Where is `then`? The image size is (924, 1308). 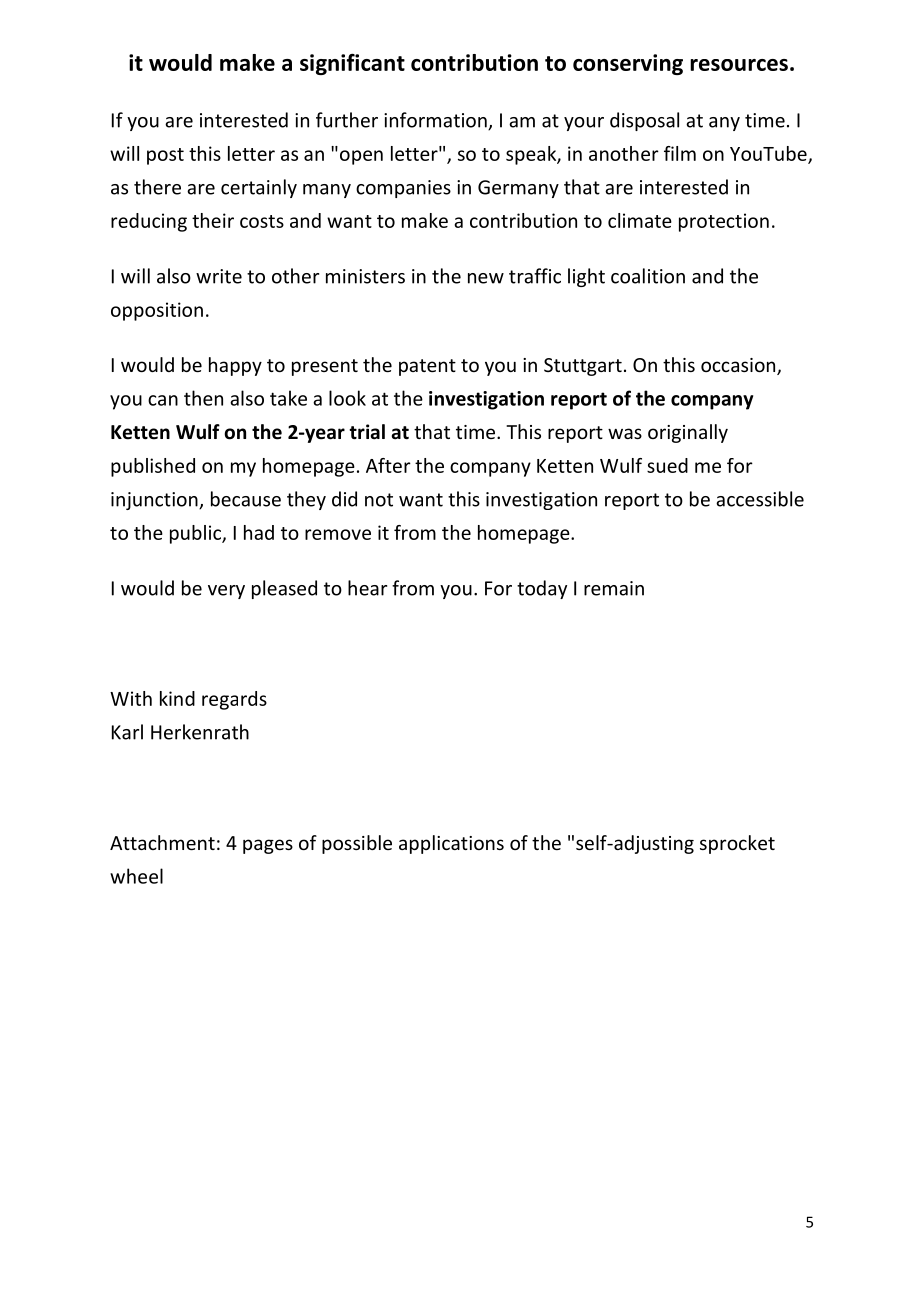 then is located at coordinates (203, 398).
